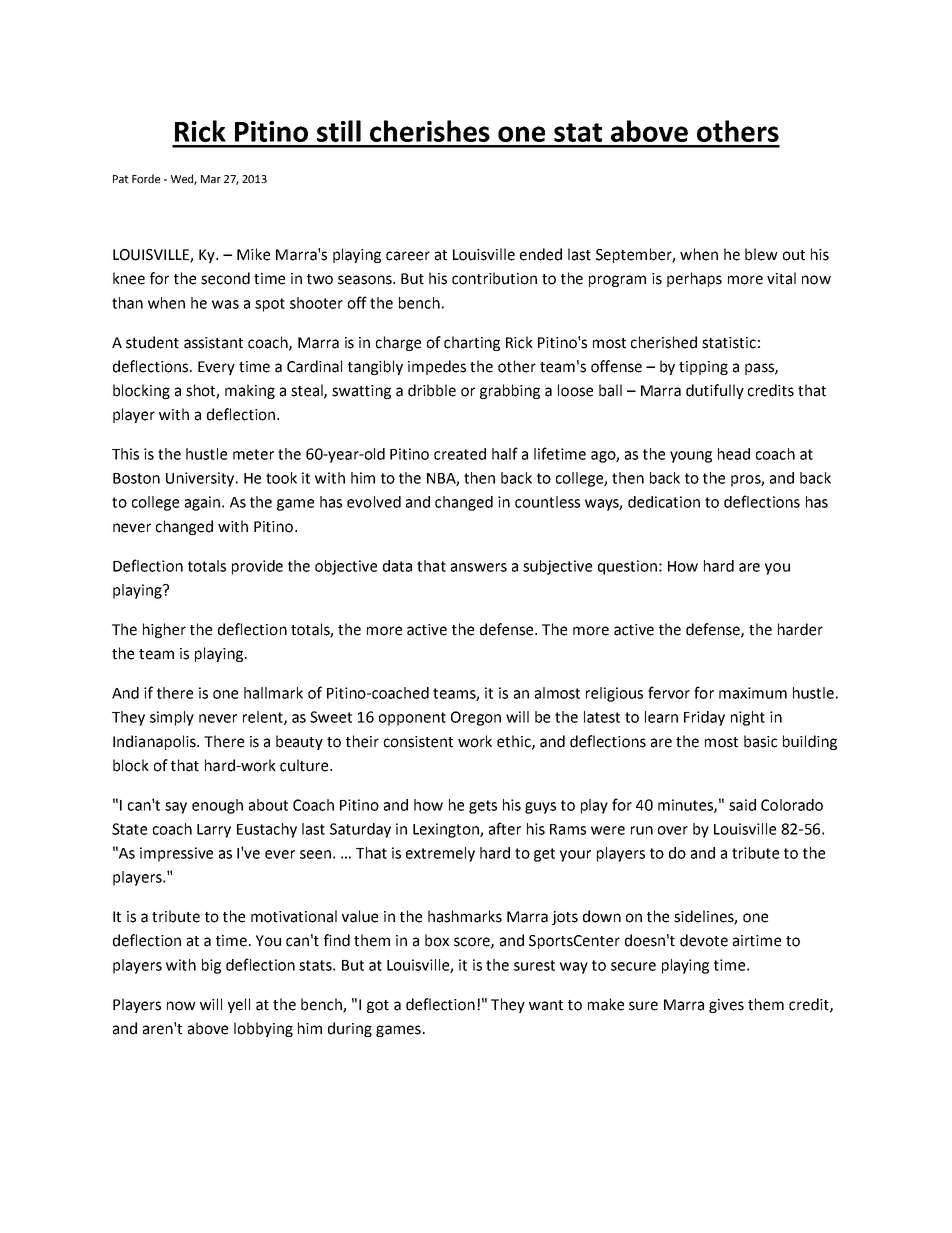  Describe the element at coordinates (726, 1006) in the screenshot. I see `gives` at that location.
